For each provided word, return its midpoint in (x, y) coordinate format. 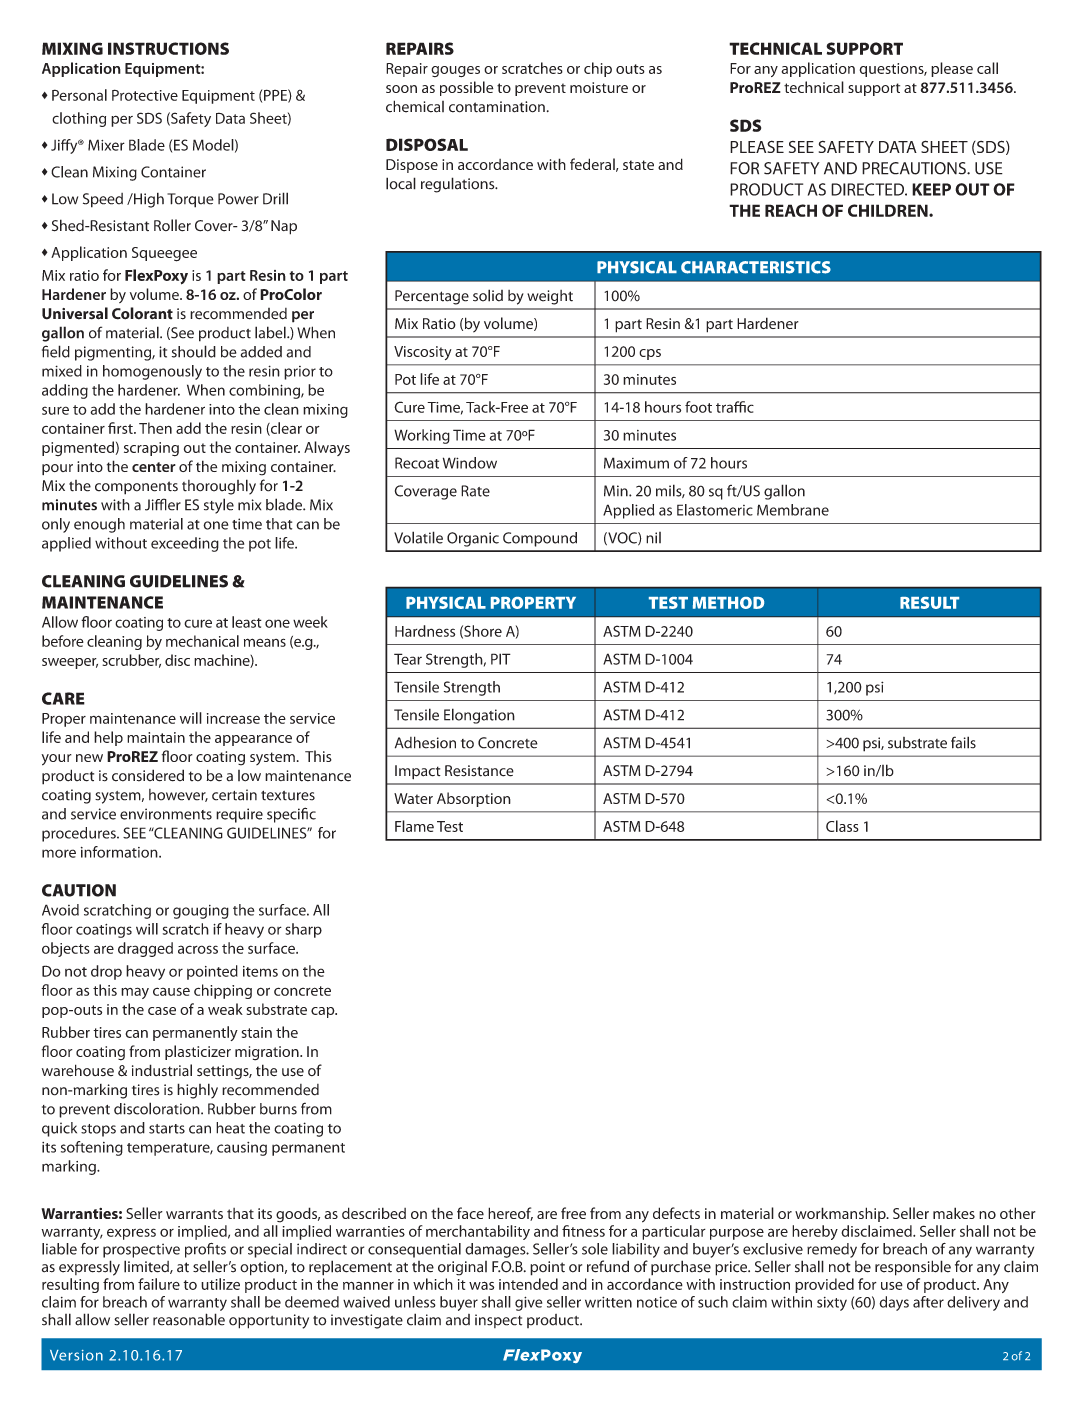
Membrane (793, 510)
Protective (145, 95)
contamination (497, 107)
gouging (201, 912)
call (987, 68)
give (528, 1303)
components (136, 488)
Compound (540, 539)
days (894, 1303)
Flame (414, 826)
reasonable (189, 1319)
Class (842, 826)
